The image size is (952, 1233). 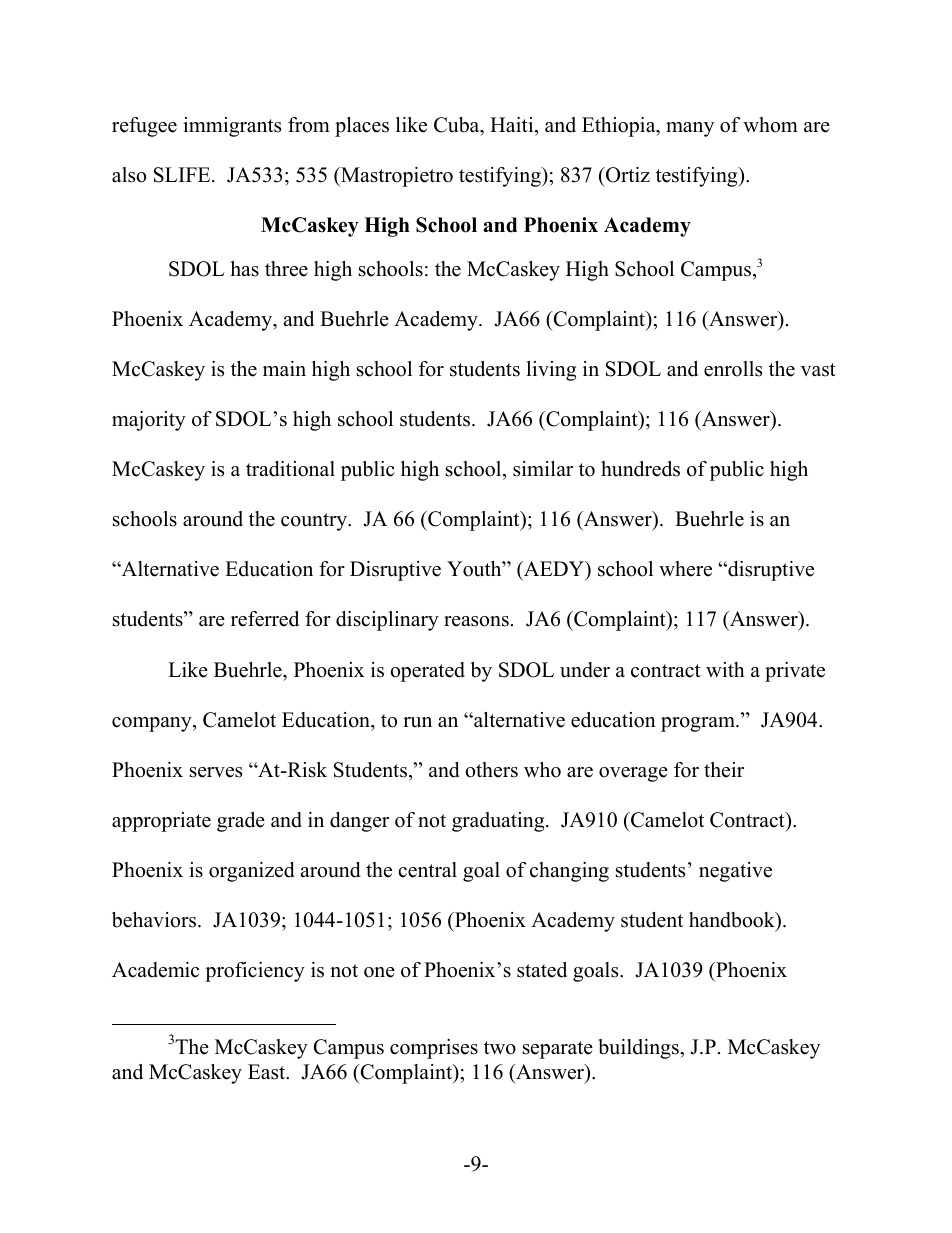 I want to click on living, so click(x=551, y=371).
